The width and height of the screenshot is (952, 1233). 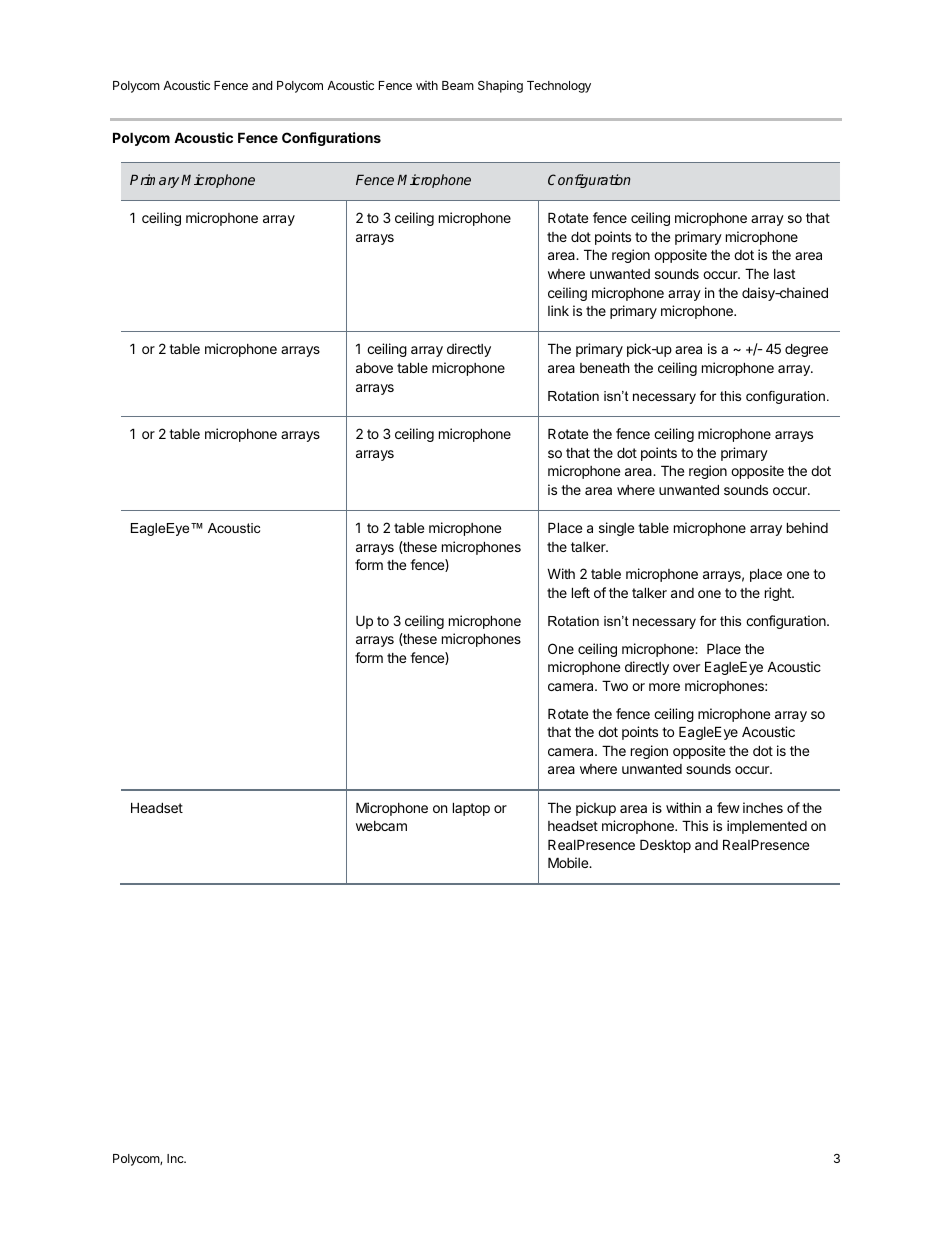 I want to click on Beam, so click(x=458, y=85).
